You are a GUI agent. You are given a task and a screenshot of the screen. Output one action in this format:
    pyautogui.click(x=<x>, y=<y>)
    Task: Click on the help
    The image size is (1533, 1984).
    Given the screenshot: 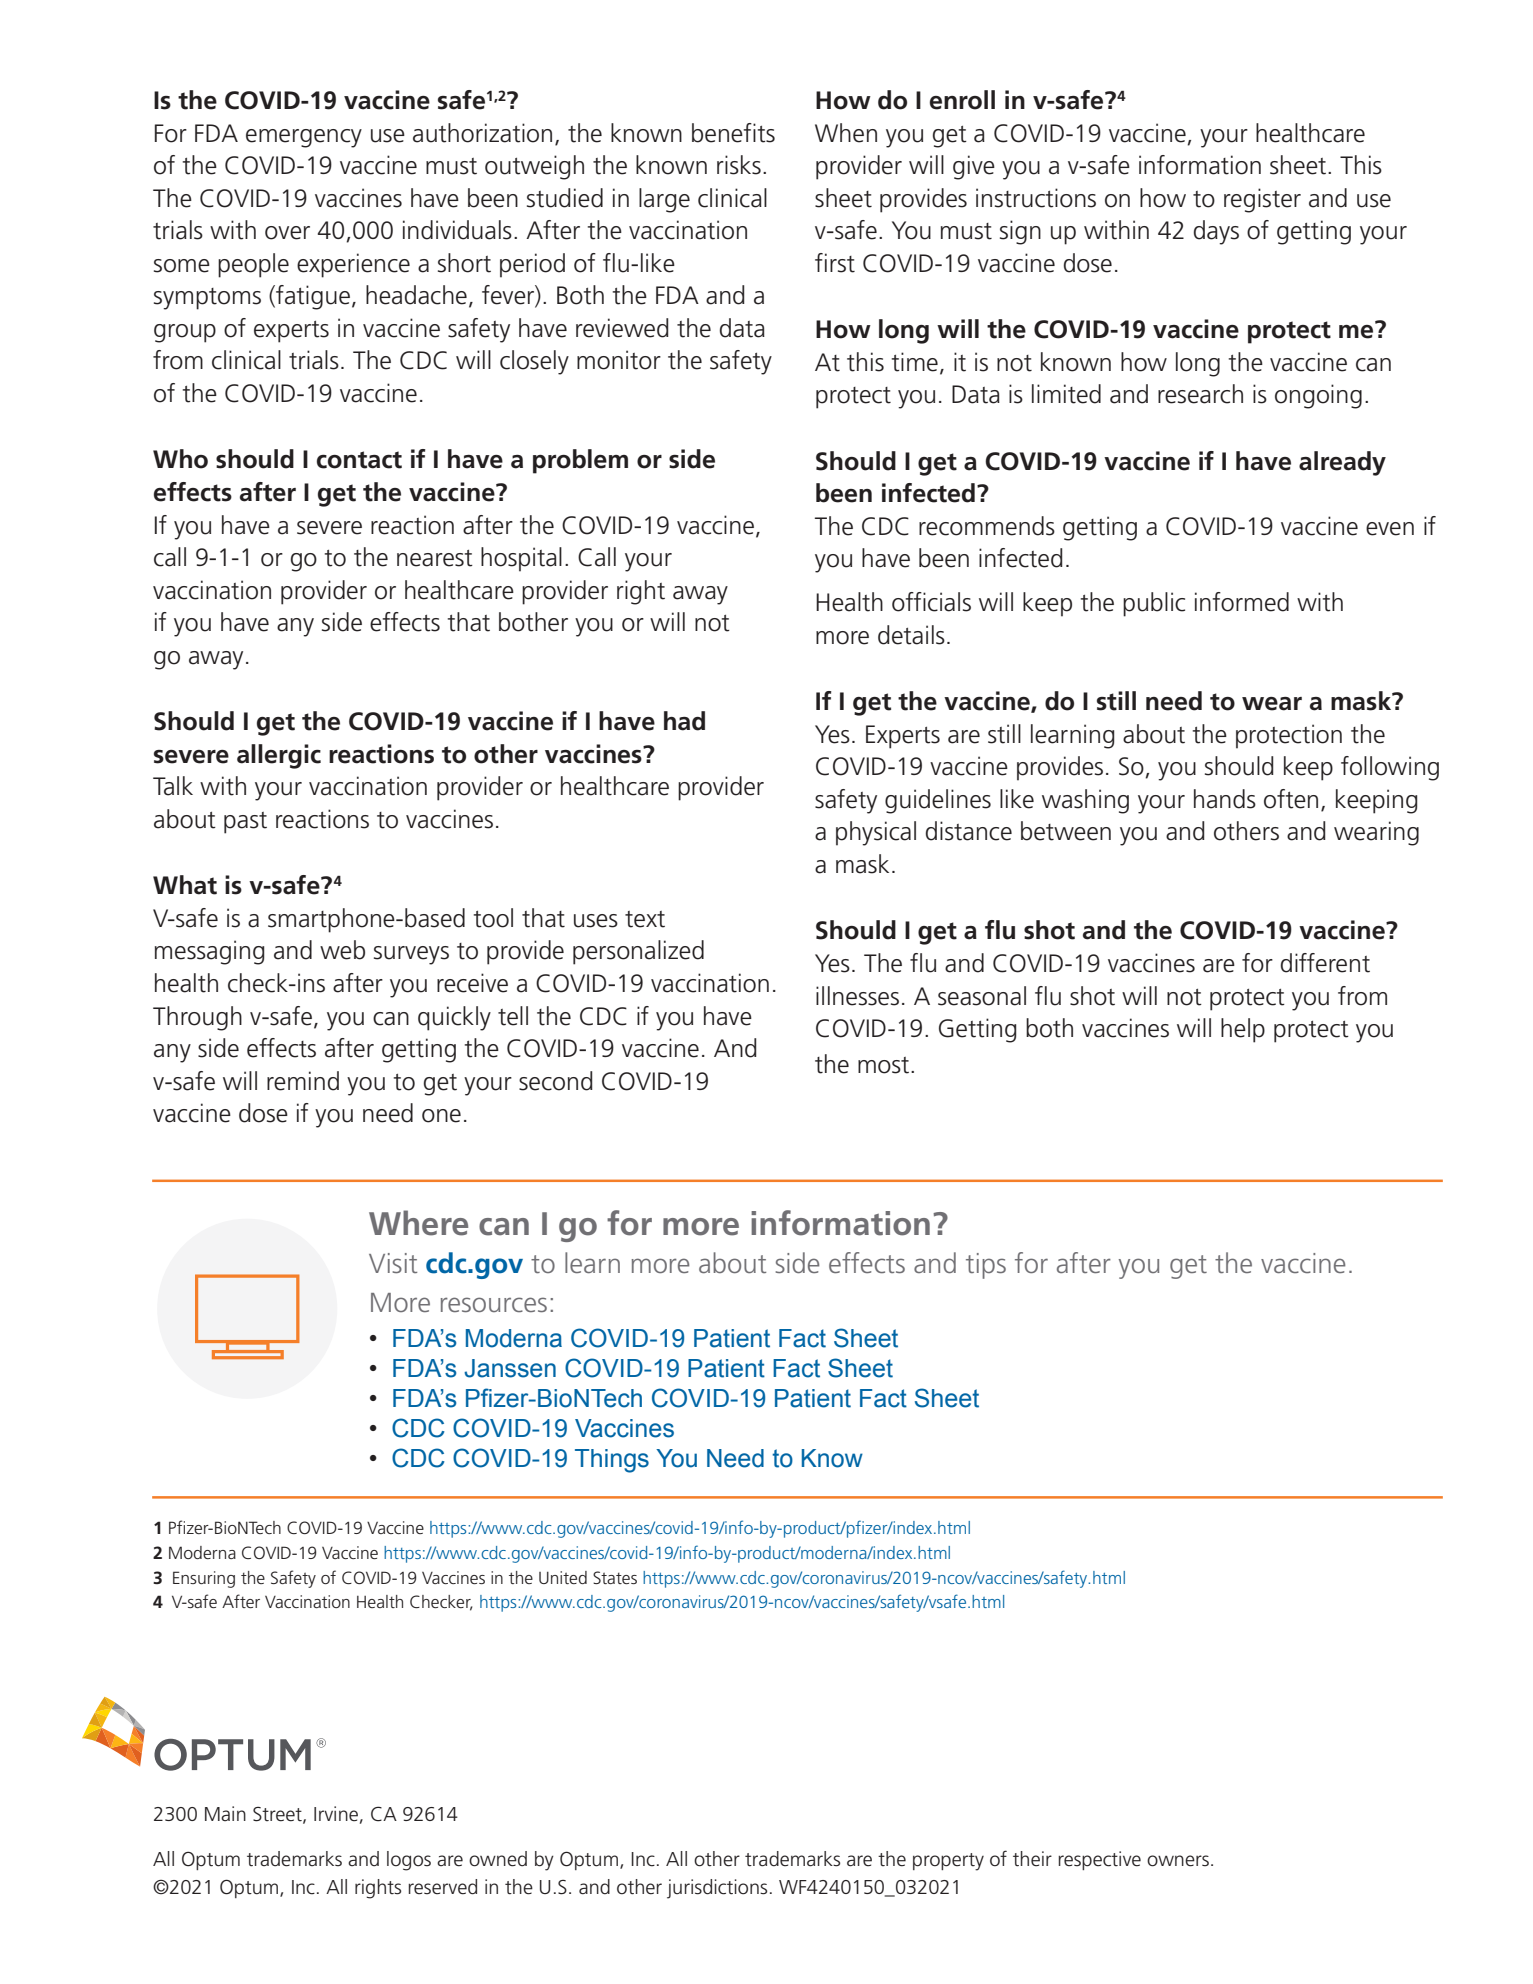 What is the action you would take?
    pyautogui.click(x=1243, y=1030)
